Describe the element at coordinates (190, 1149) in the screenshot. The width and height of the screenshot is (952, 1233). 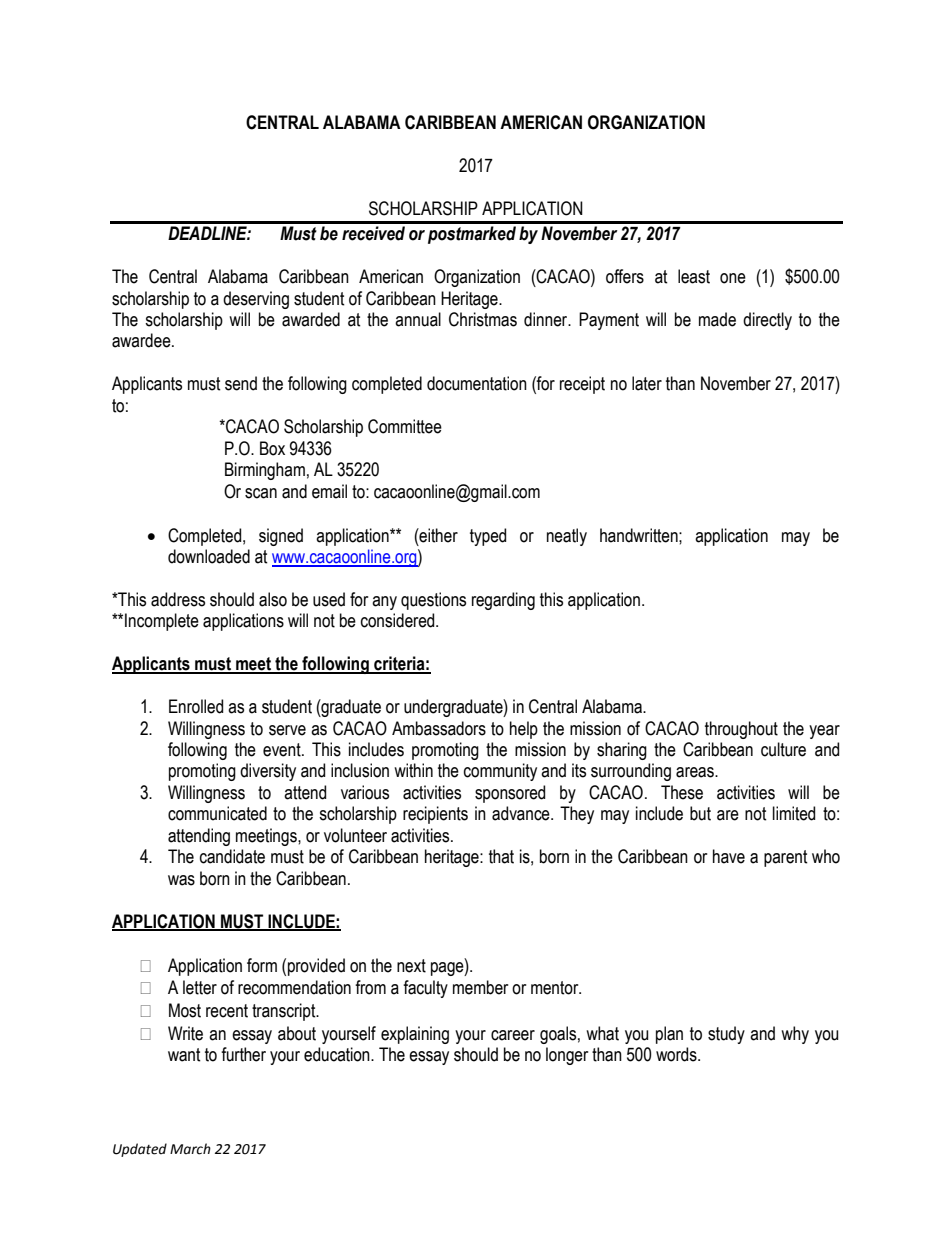
I see `March` at that location.
